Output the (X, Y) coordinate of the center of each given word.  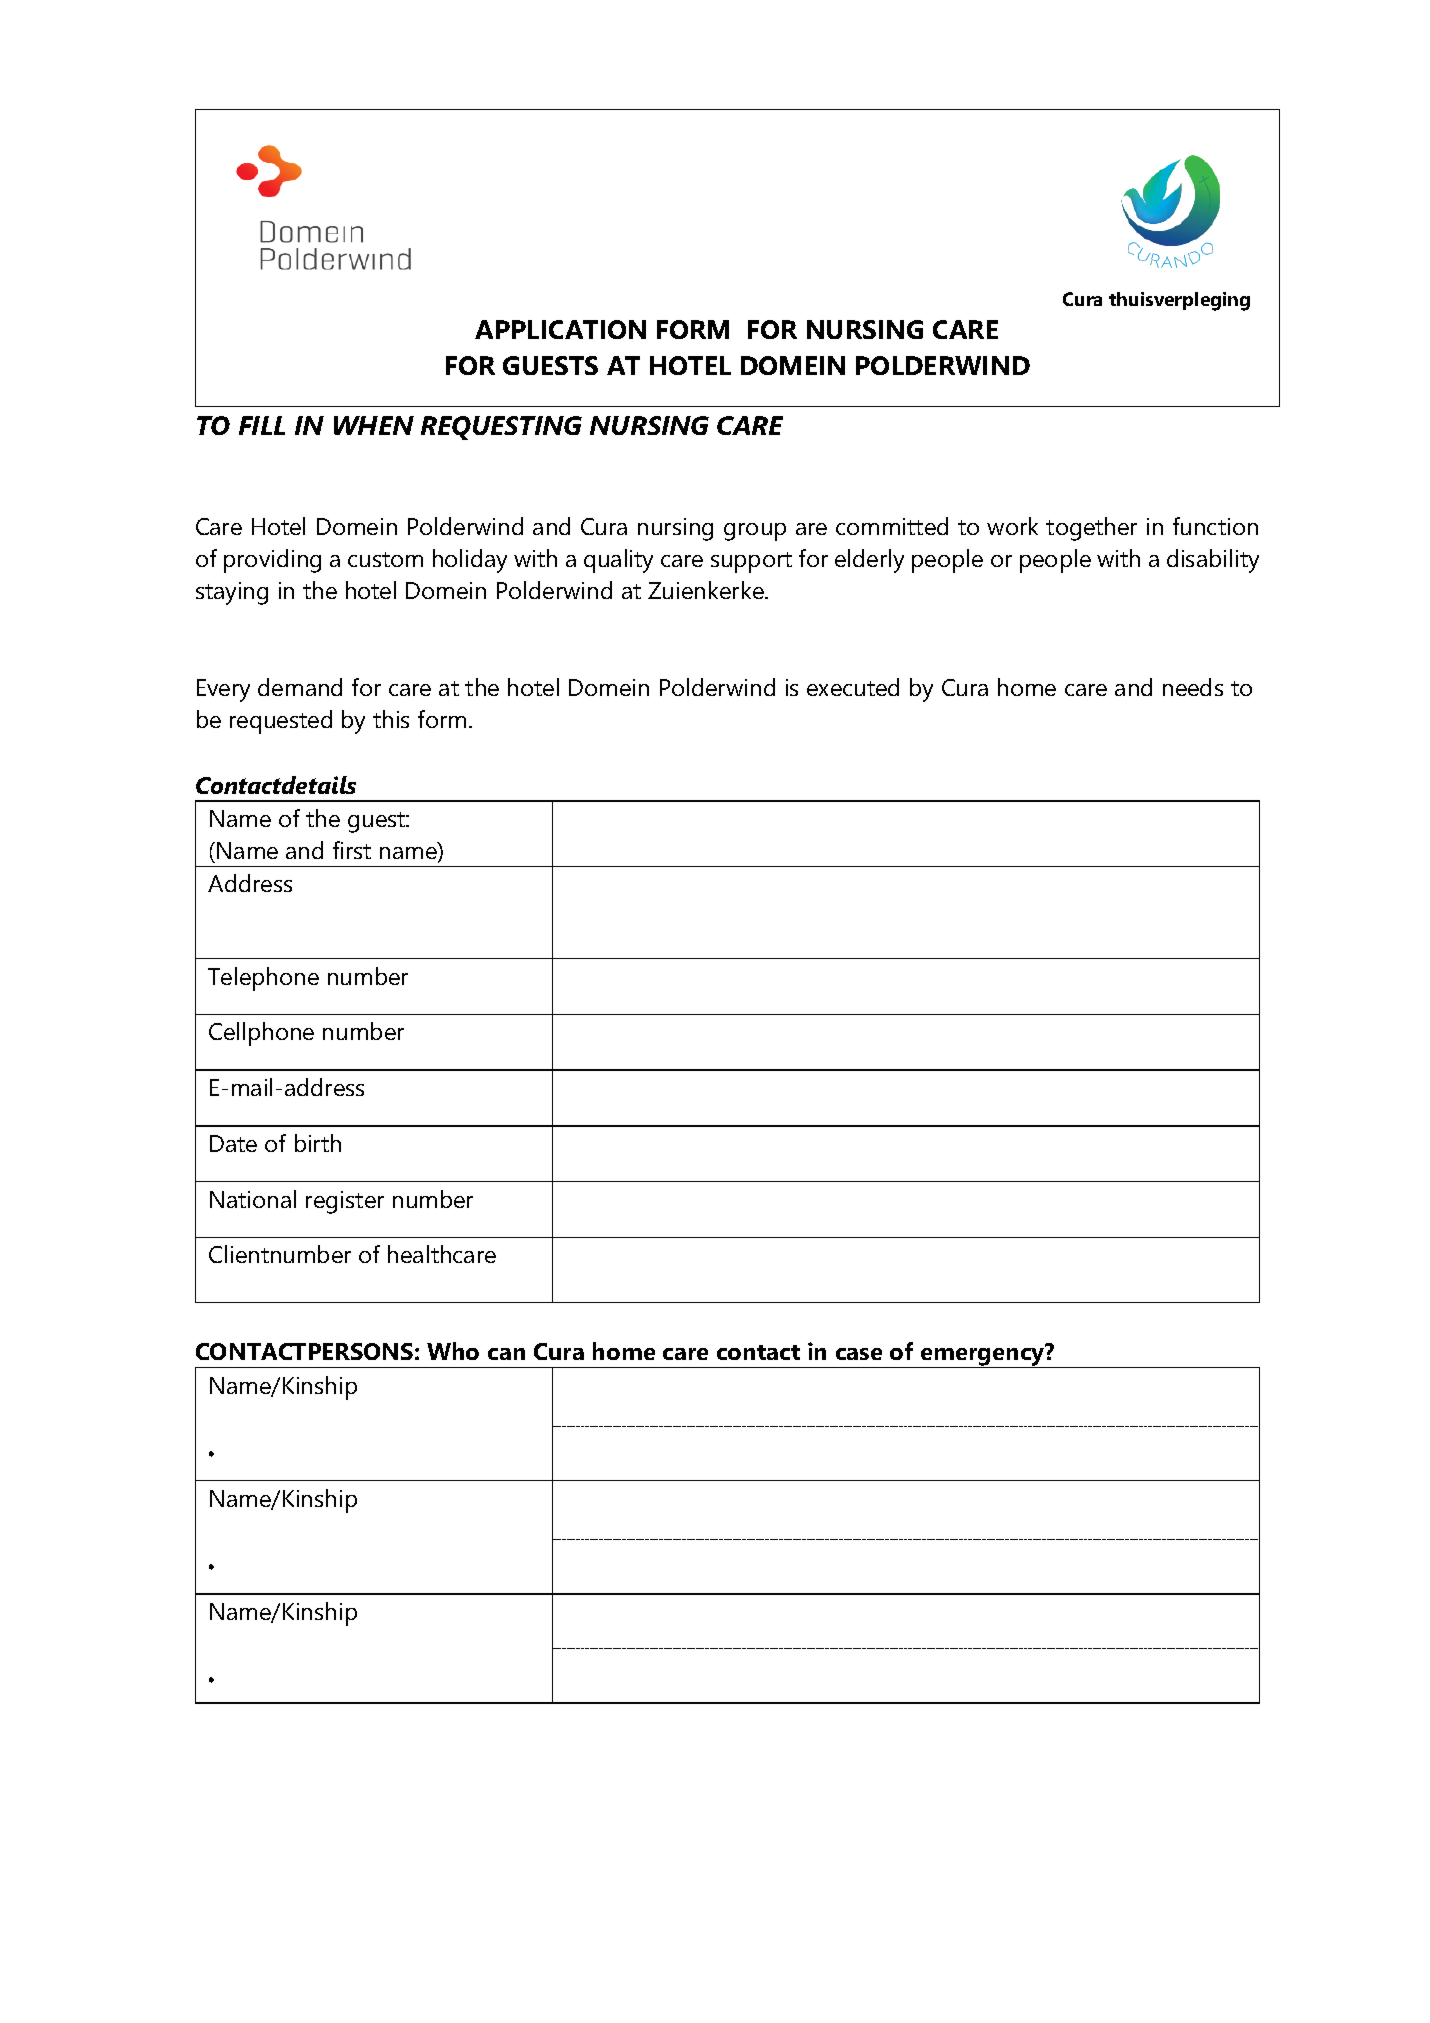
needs (1193, 687)
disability (1213, 561)
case (859, 1354)
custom (385, 559)
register (345, 1202)
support (751, 562)
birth (318, 1143)
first (352, 850)
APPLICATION (560, 329)
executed (853, 687)
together (1091, 529)
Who (453, 1351)
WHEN (374, 425)
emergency (983, 1357)
